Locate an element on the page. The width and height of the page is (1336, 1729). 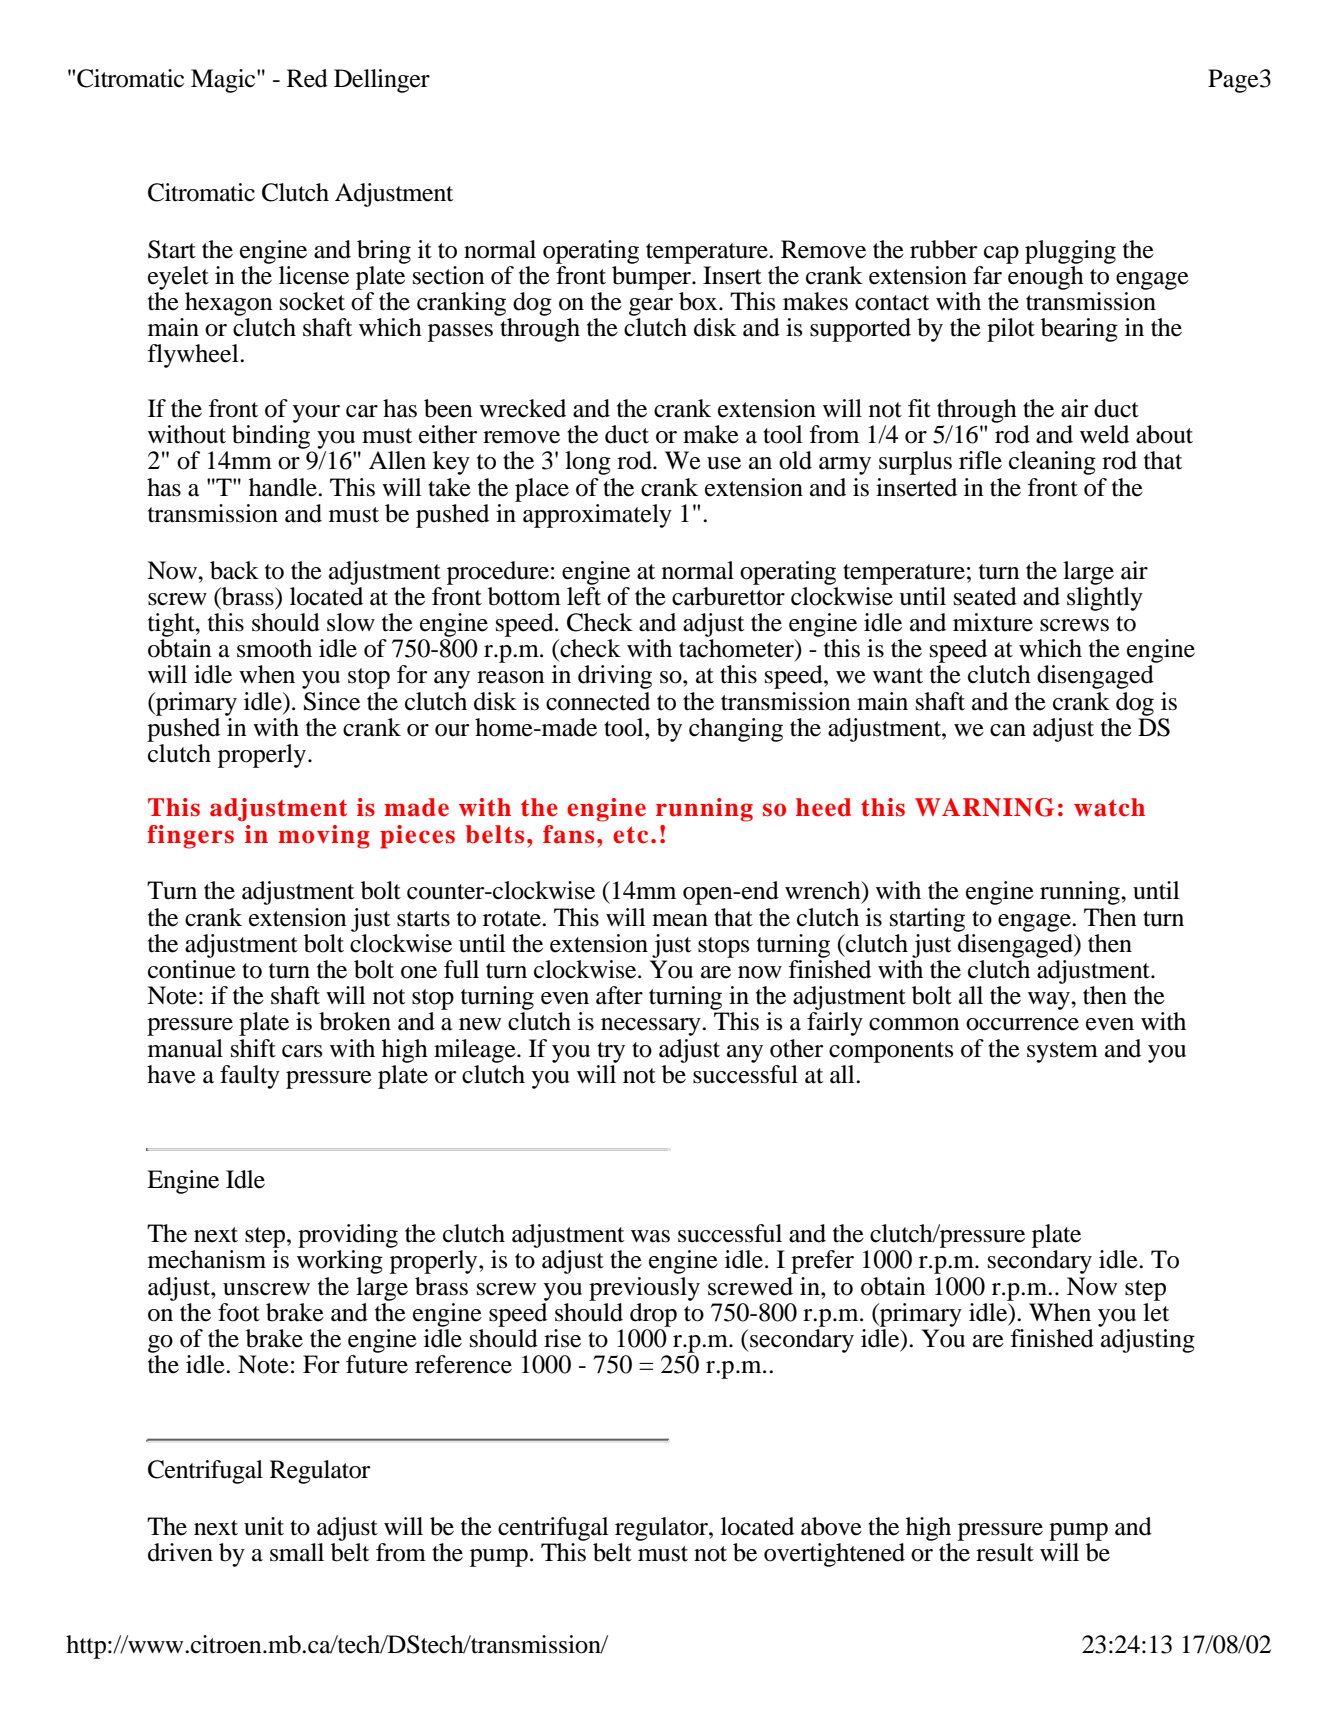
seated is located at coordinates (985, 596).
